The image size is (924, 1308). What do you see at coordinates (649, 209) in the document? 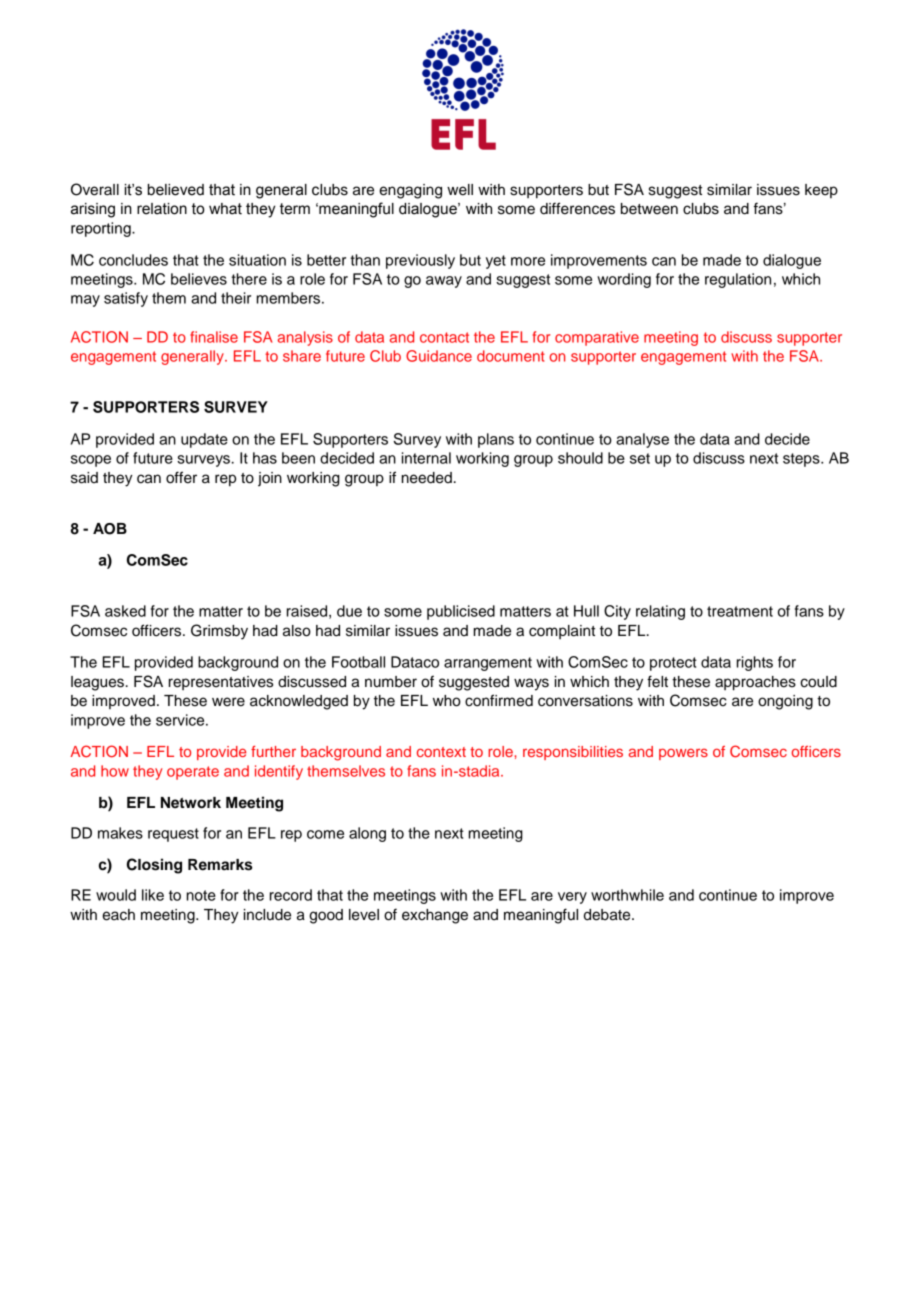
I see `between` at bounding box center [649, 209].
